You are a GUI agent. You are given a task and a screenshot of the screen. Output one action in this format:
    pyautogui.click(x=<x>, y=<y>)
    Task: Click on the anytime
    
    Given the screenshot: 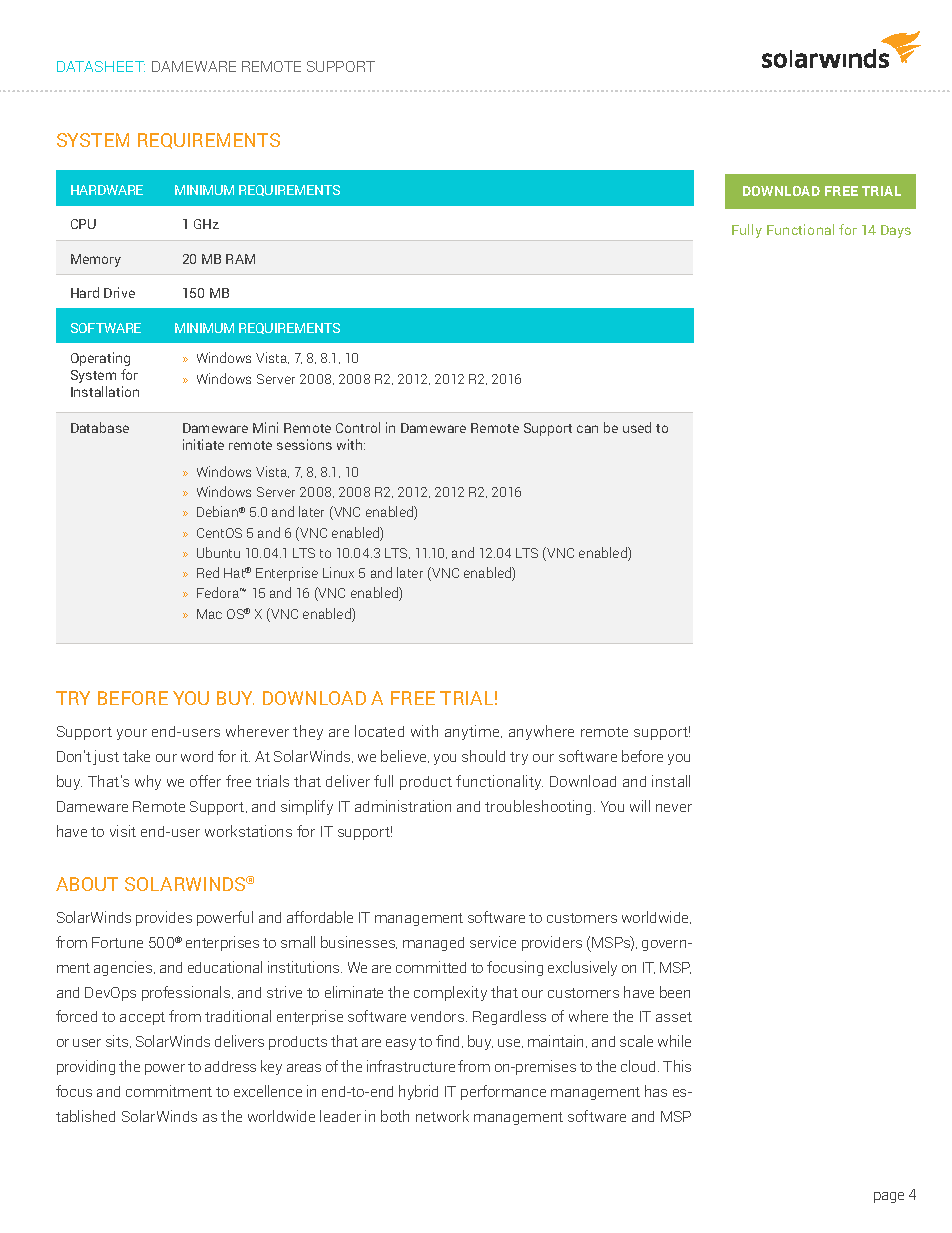 What is the action you would take?
    pyautogui.click(x=473, y=732)
